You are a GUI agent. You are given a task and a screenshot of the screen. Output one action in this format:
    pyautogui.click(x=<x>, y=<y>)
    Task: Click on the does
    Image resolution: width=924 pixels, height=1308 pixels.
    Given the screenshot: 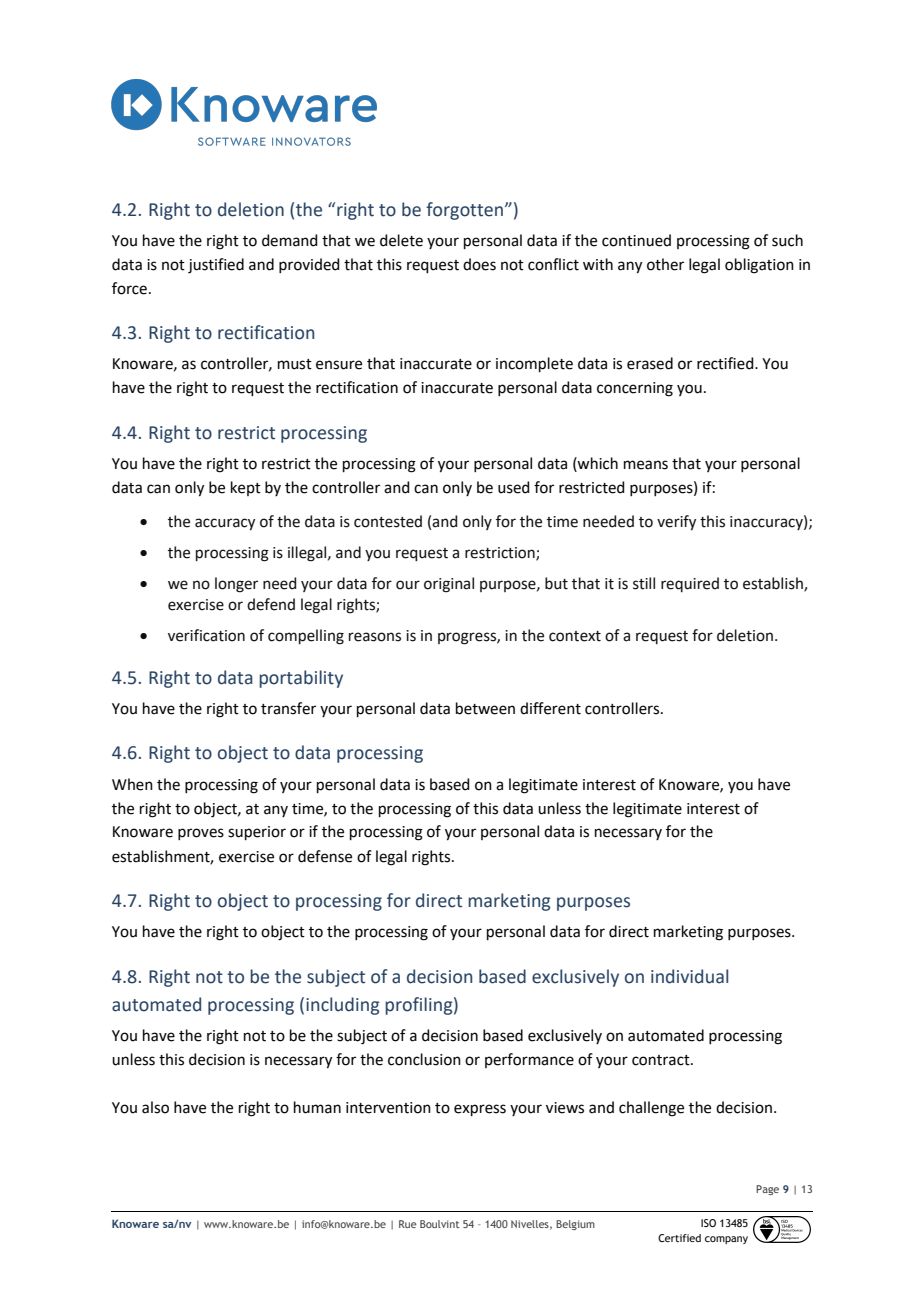 What is the action you would take?
    pyautogui.click(x=479, y=264)
